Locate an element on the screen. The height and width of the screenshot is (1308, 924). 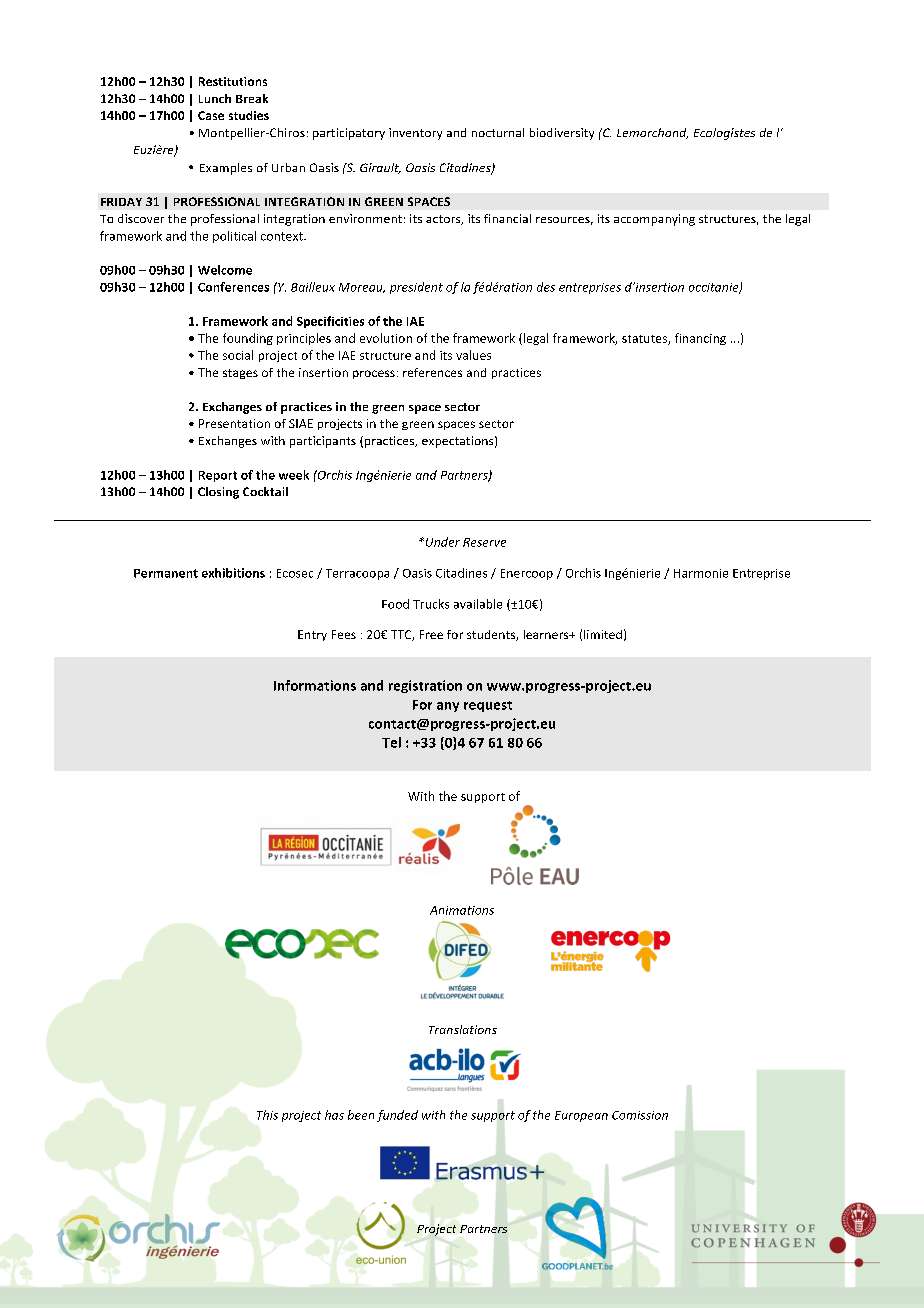
Case is located at coordinates (211, 115).
